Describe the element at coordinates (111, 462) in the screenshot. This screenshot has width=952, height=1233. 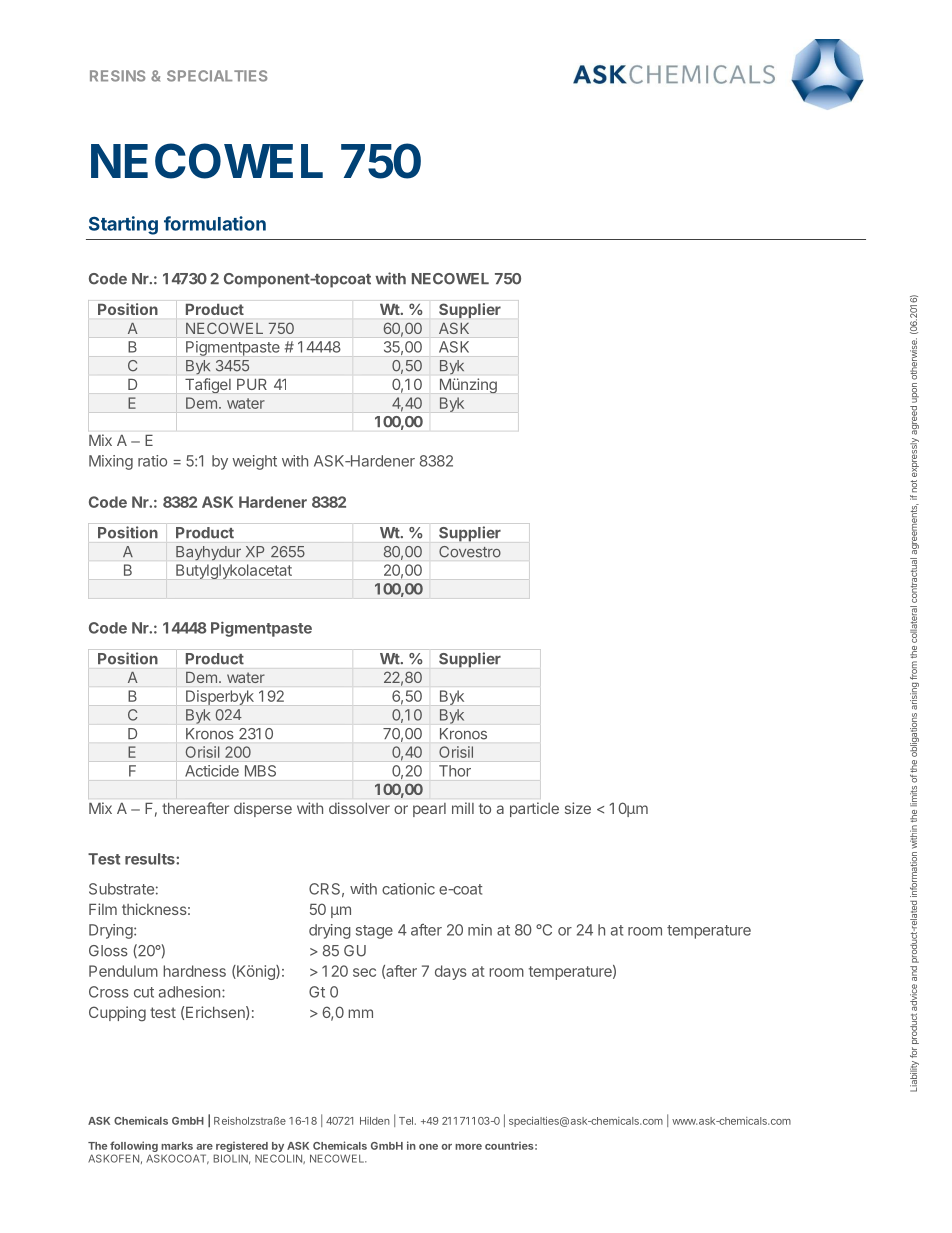
I see `Mixing` at that location.
